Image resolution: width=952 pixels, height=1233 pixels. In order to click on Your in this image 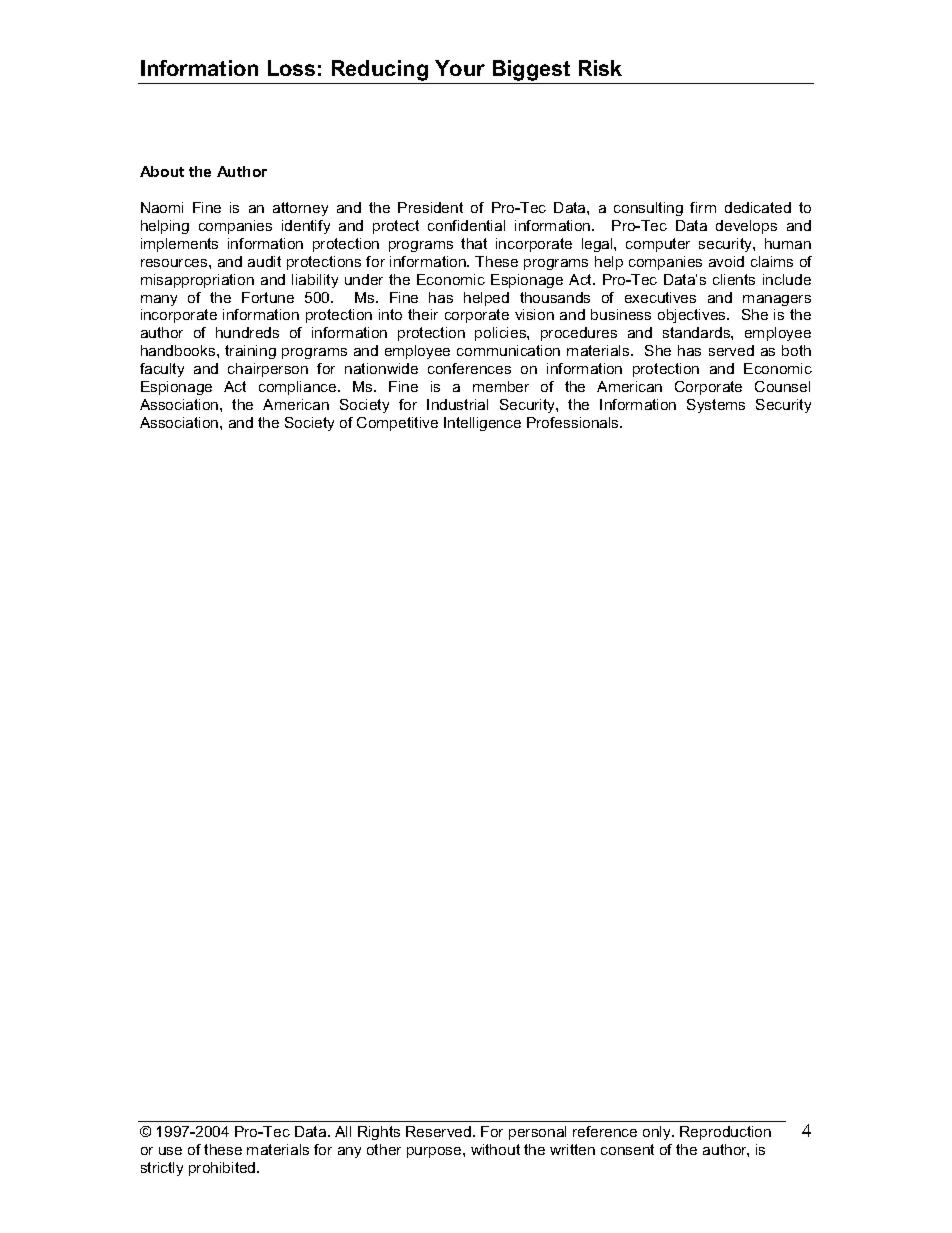, I will do `click(460, 68)`.
